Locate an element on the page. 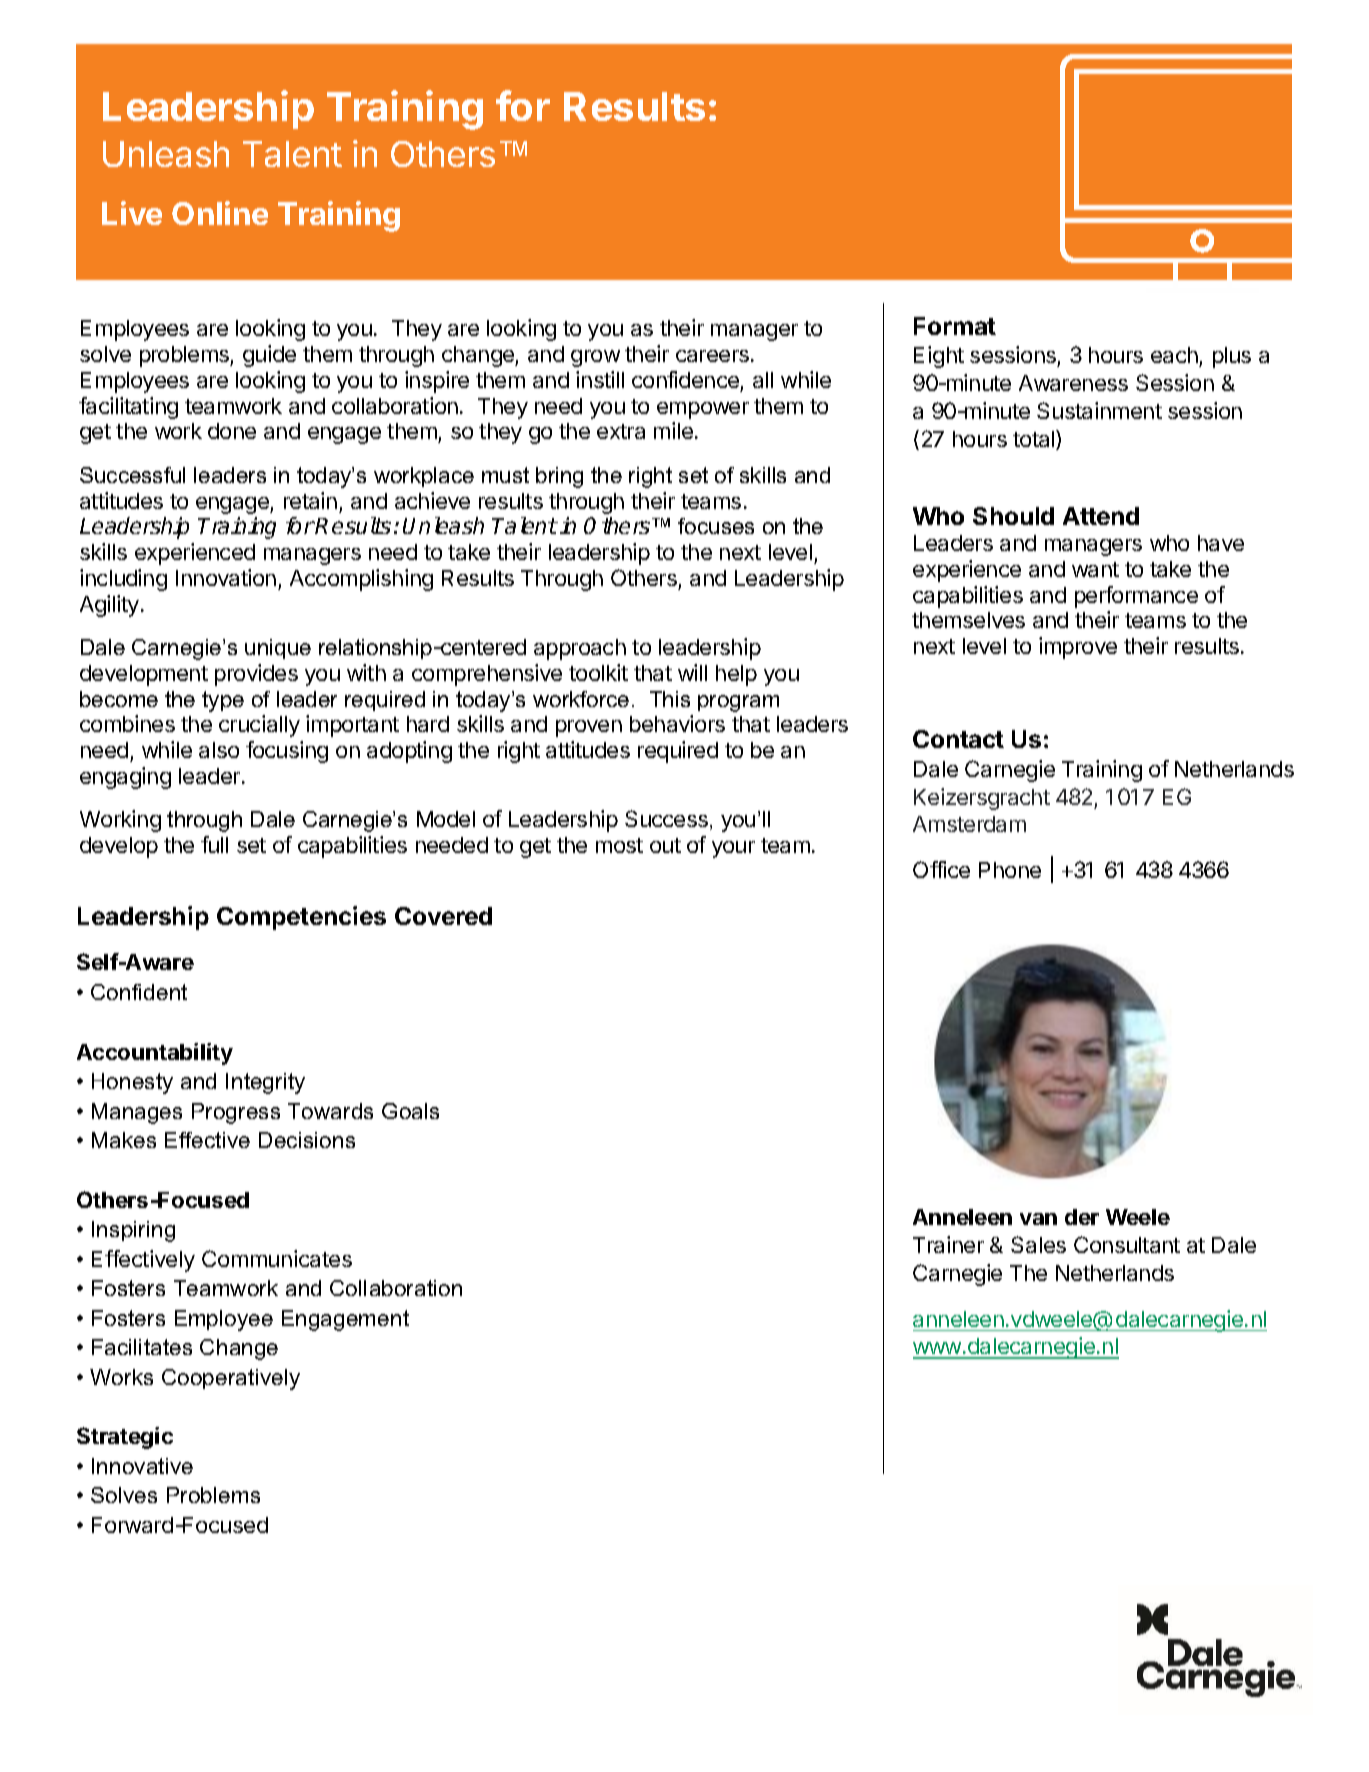 This document has width=1369, height=1772. grow is located at coordinates (595, 358).
